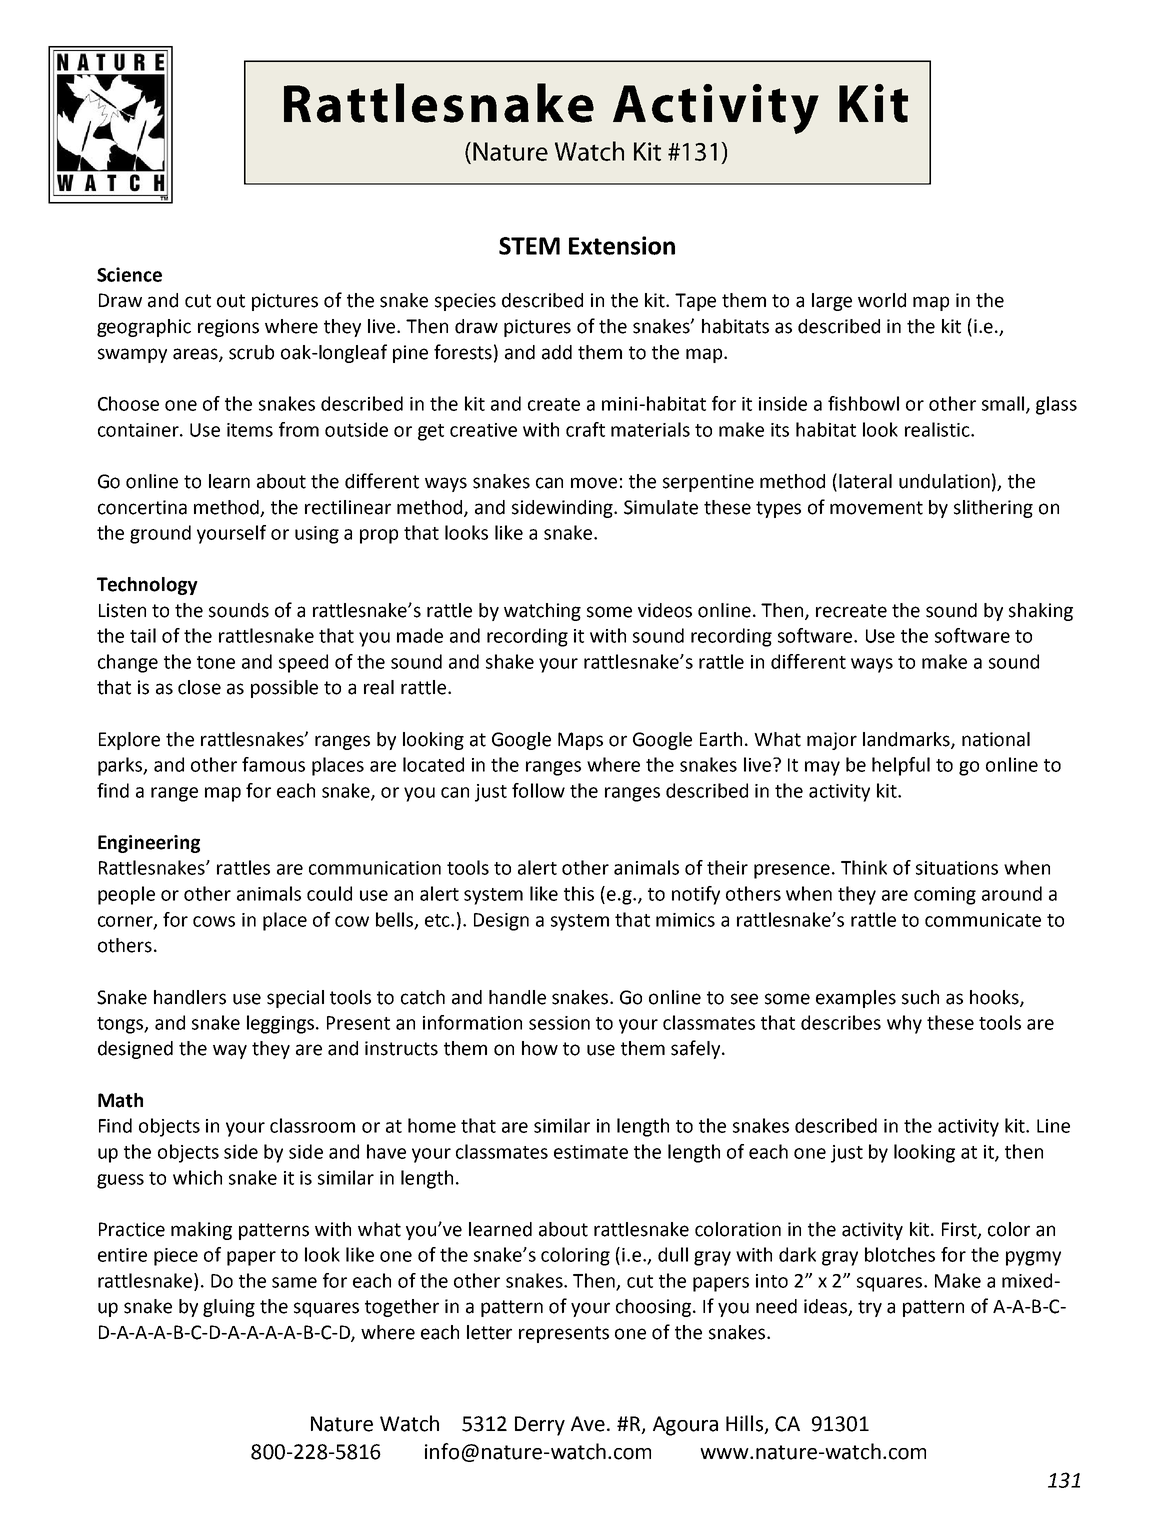 This screenshot has width=1175, height=1521. What do you see at coordinates (957, 868) in the screenshot?
I see `situations` at bounding box center [957, 868].
